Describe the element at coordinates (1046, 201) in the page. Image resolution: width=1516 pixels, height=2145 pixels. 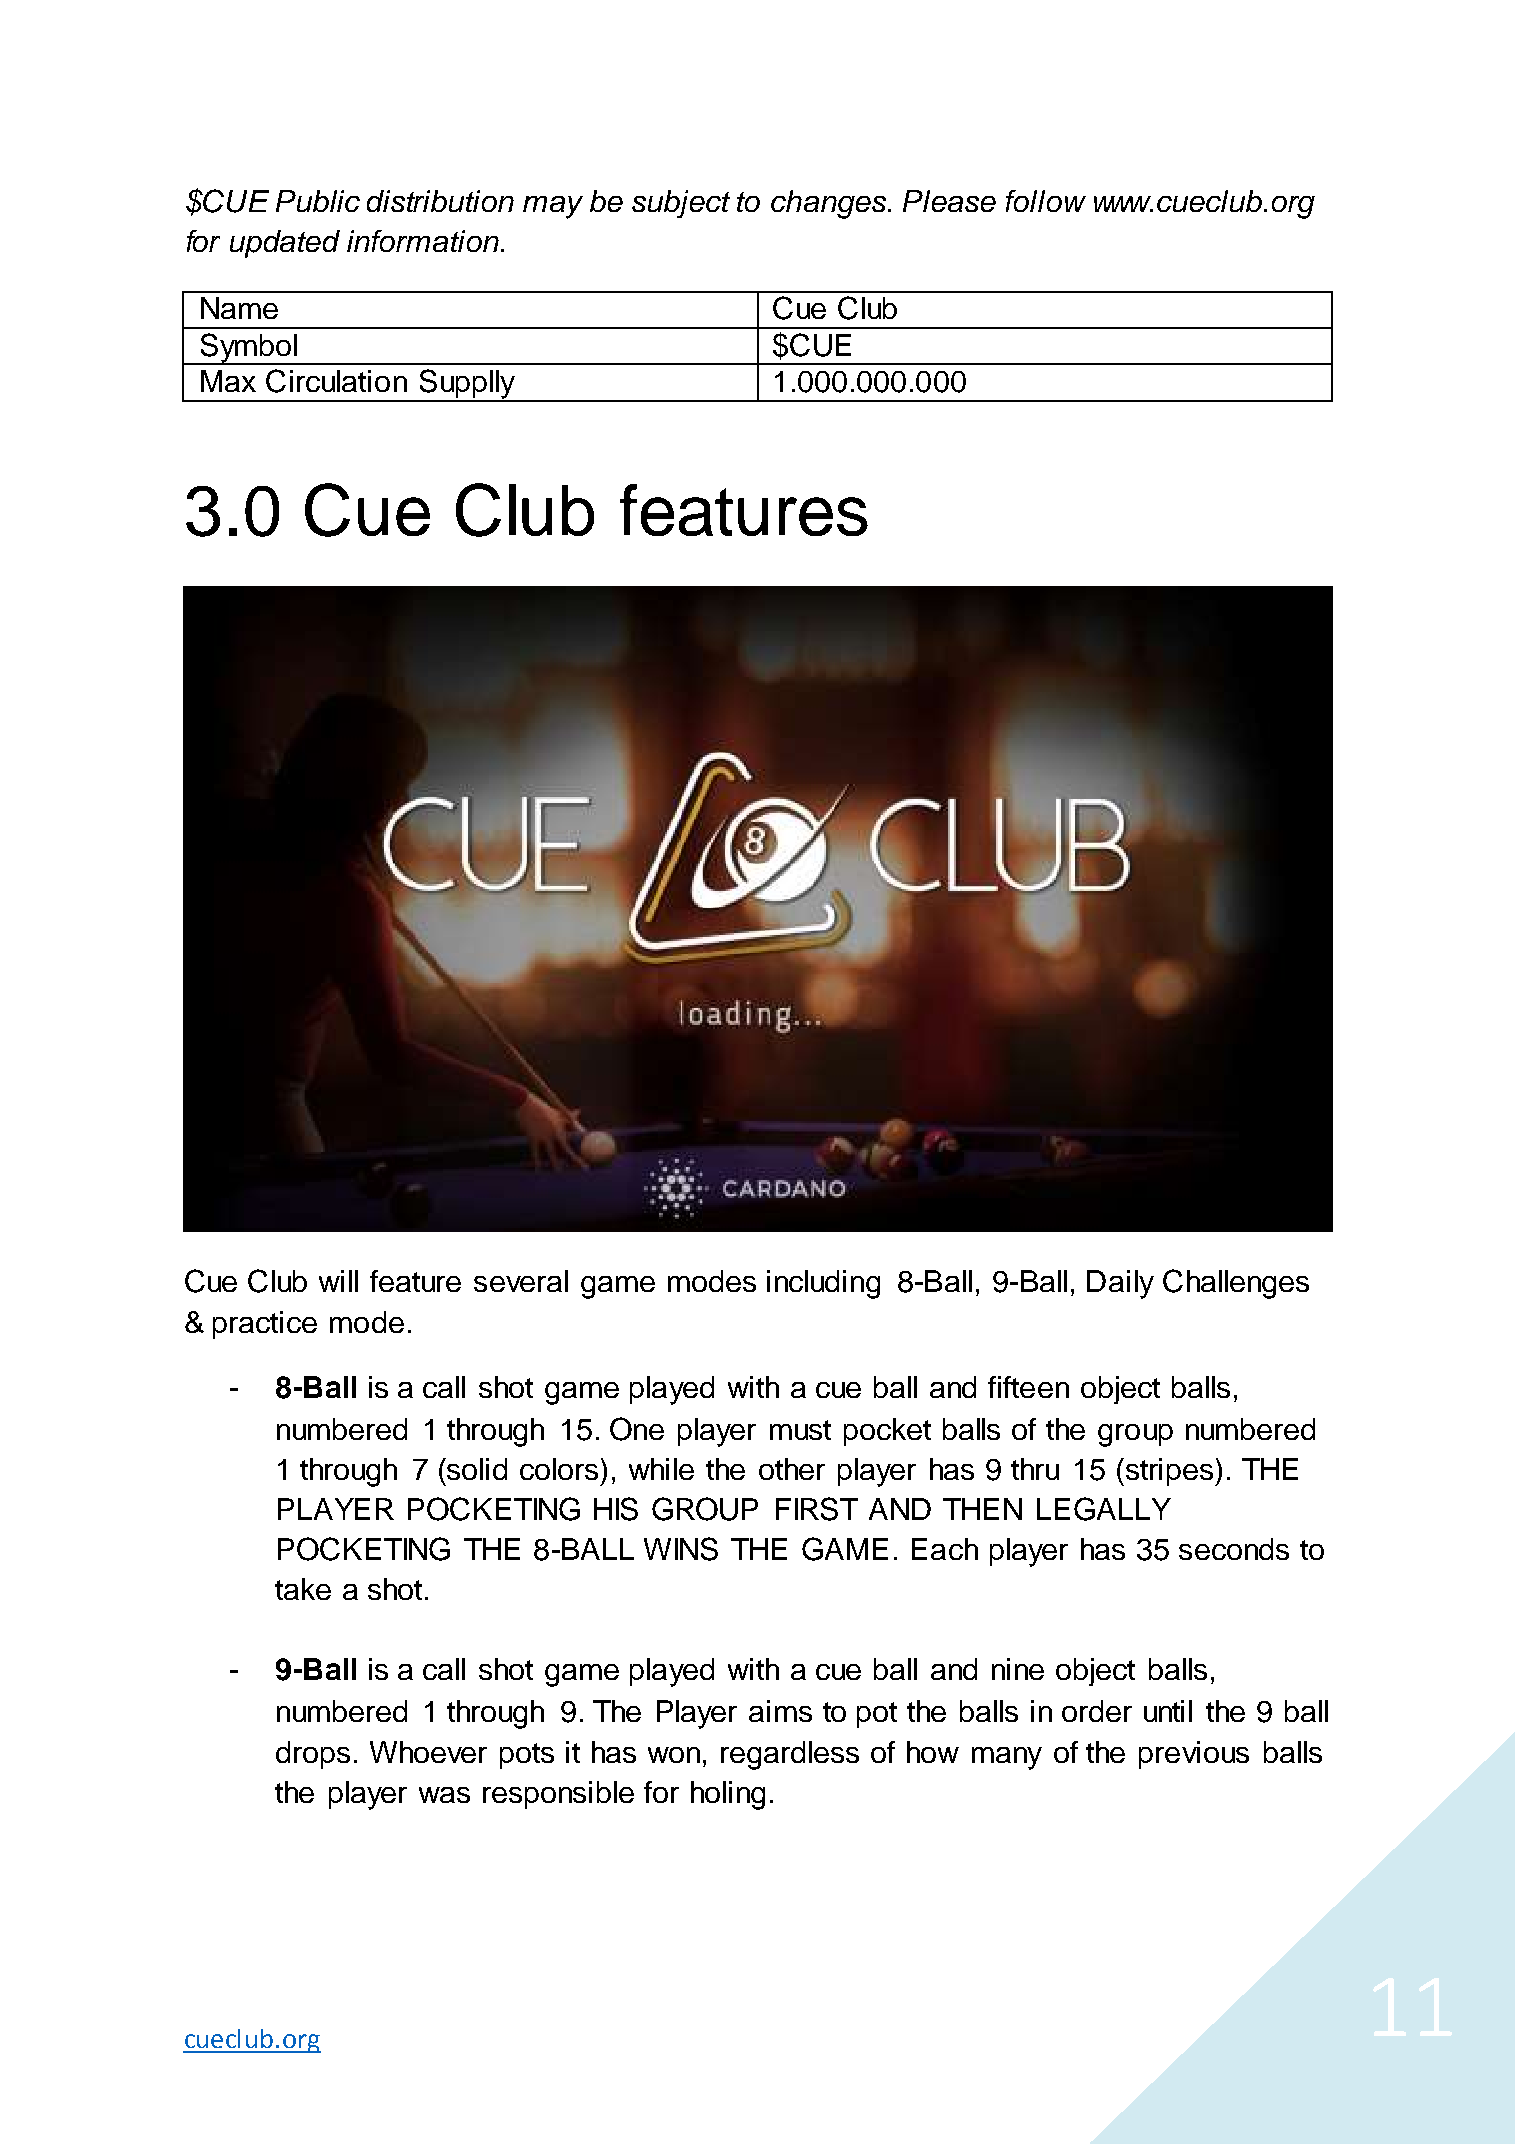
I see `follow` at that location.
